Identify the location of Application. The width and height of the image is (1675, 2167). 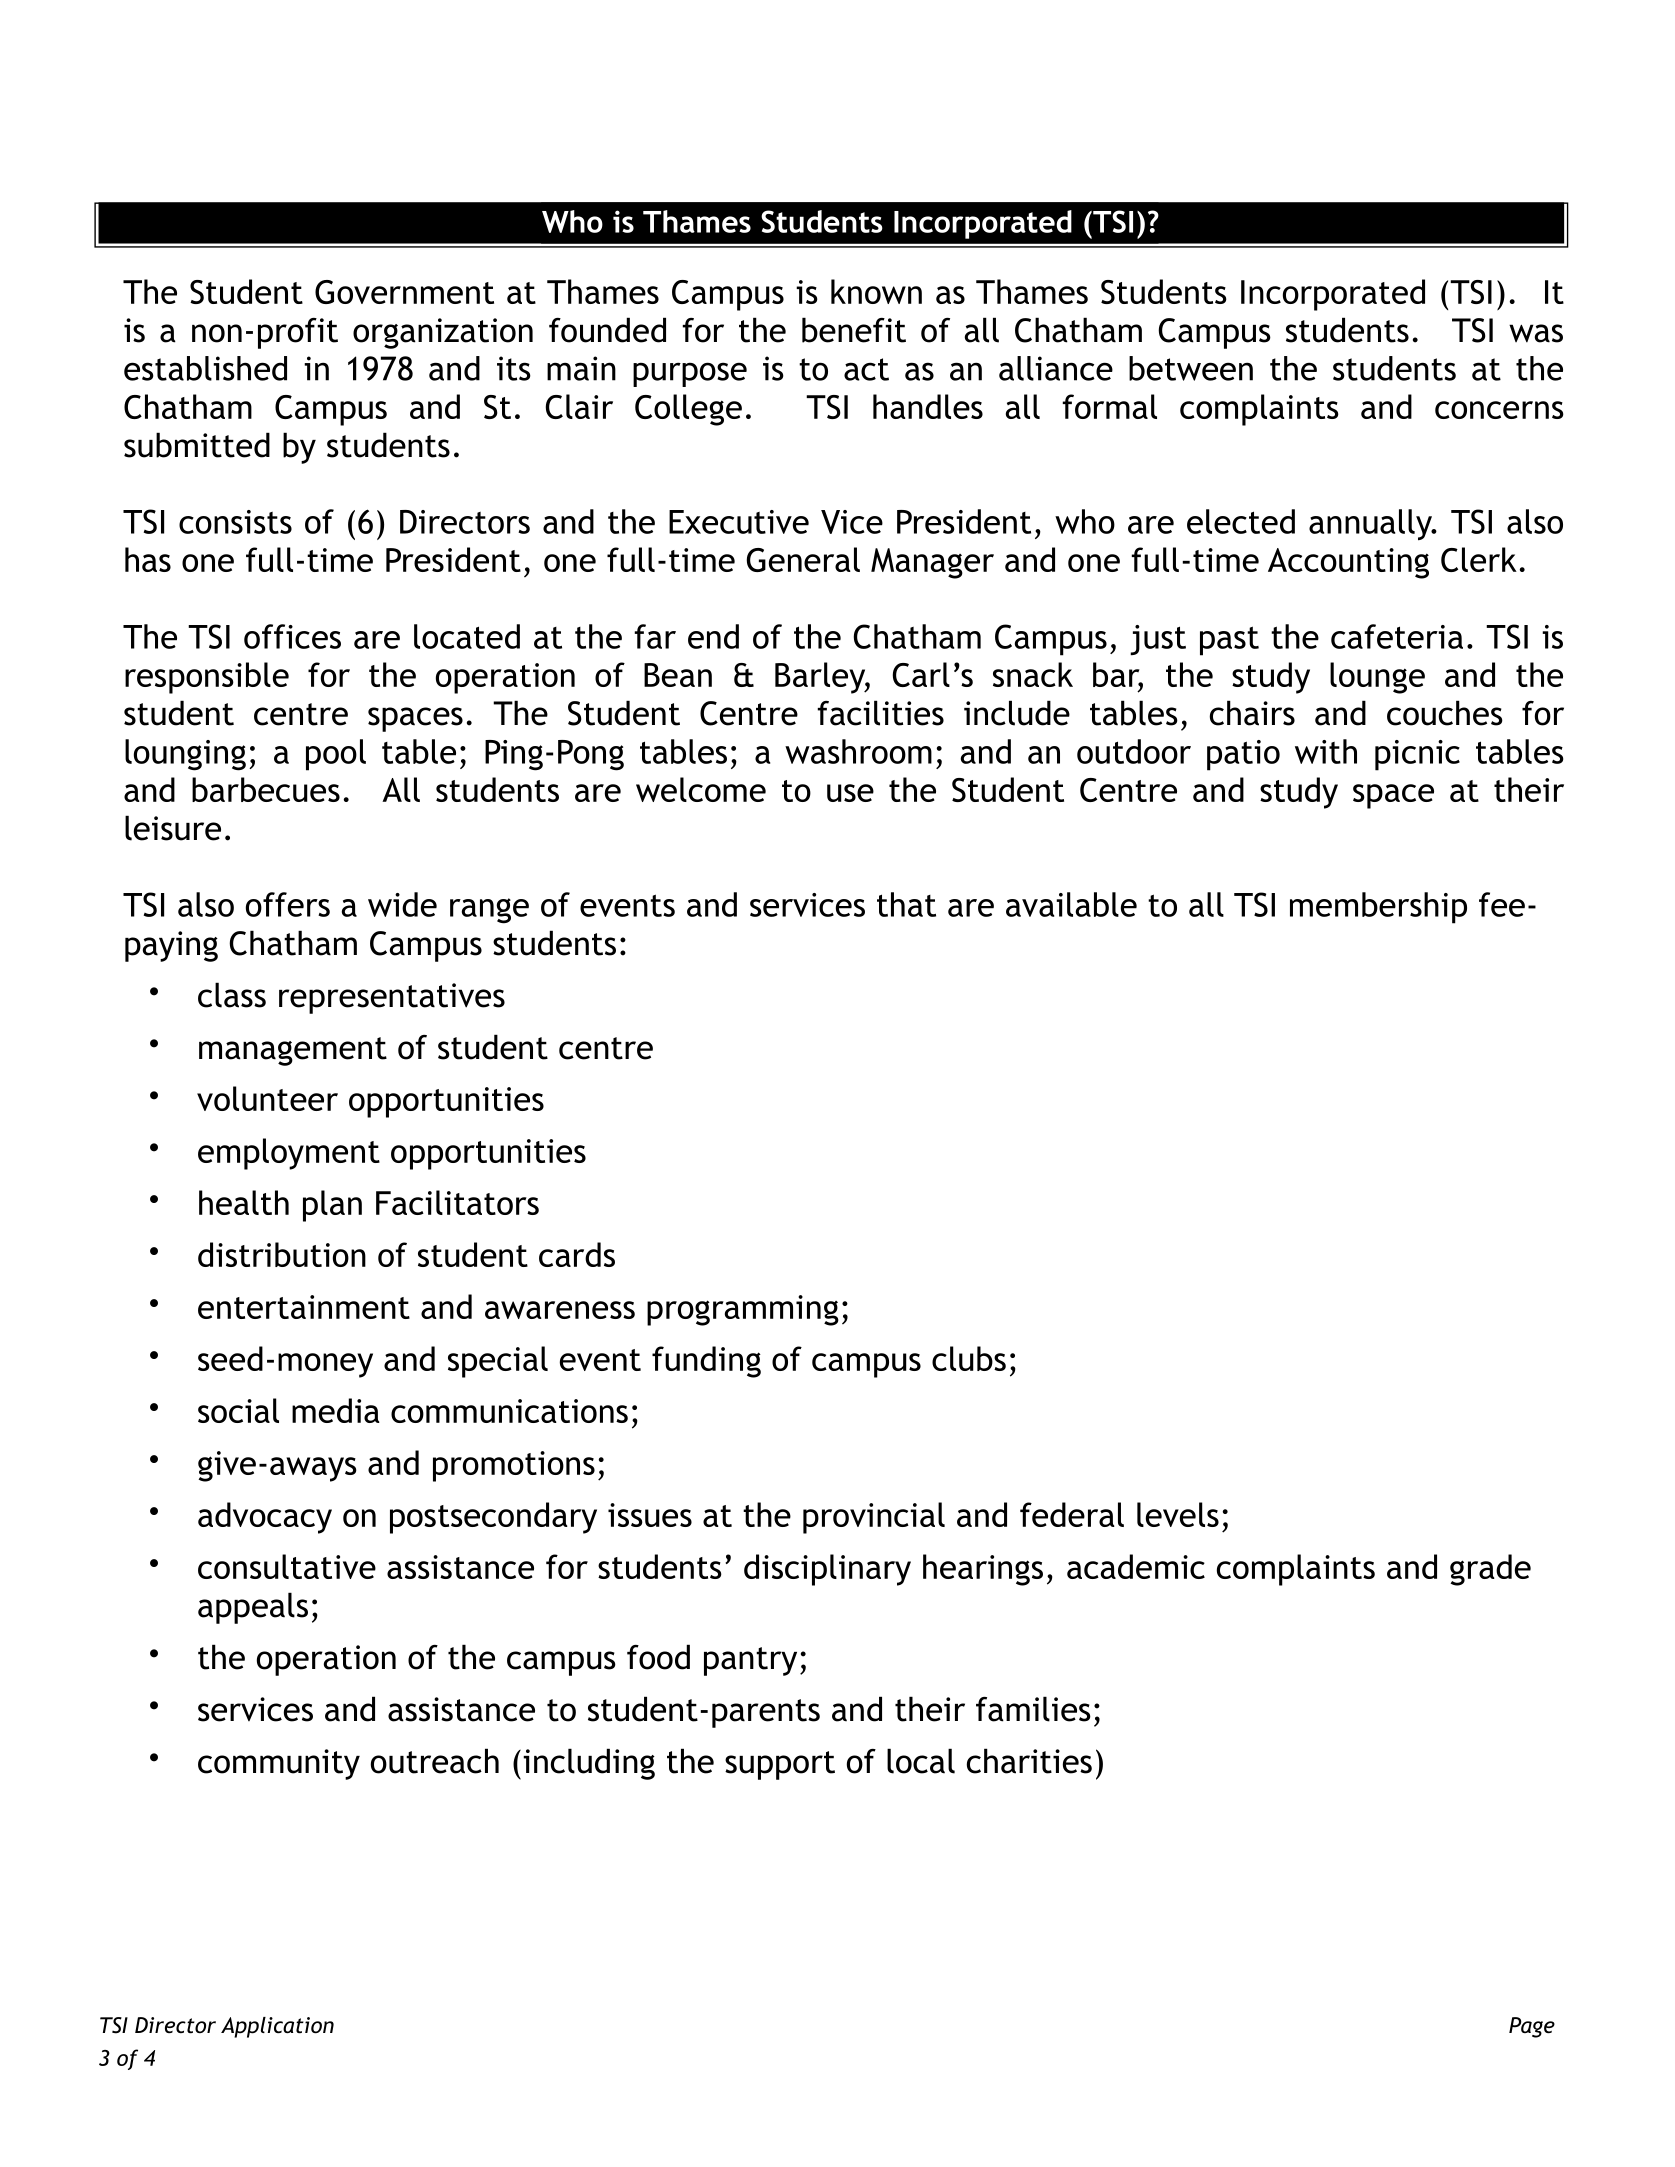
(277, 2027).
